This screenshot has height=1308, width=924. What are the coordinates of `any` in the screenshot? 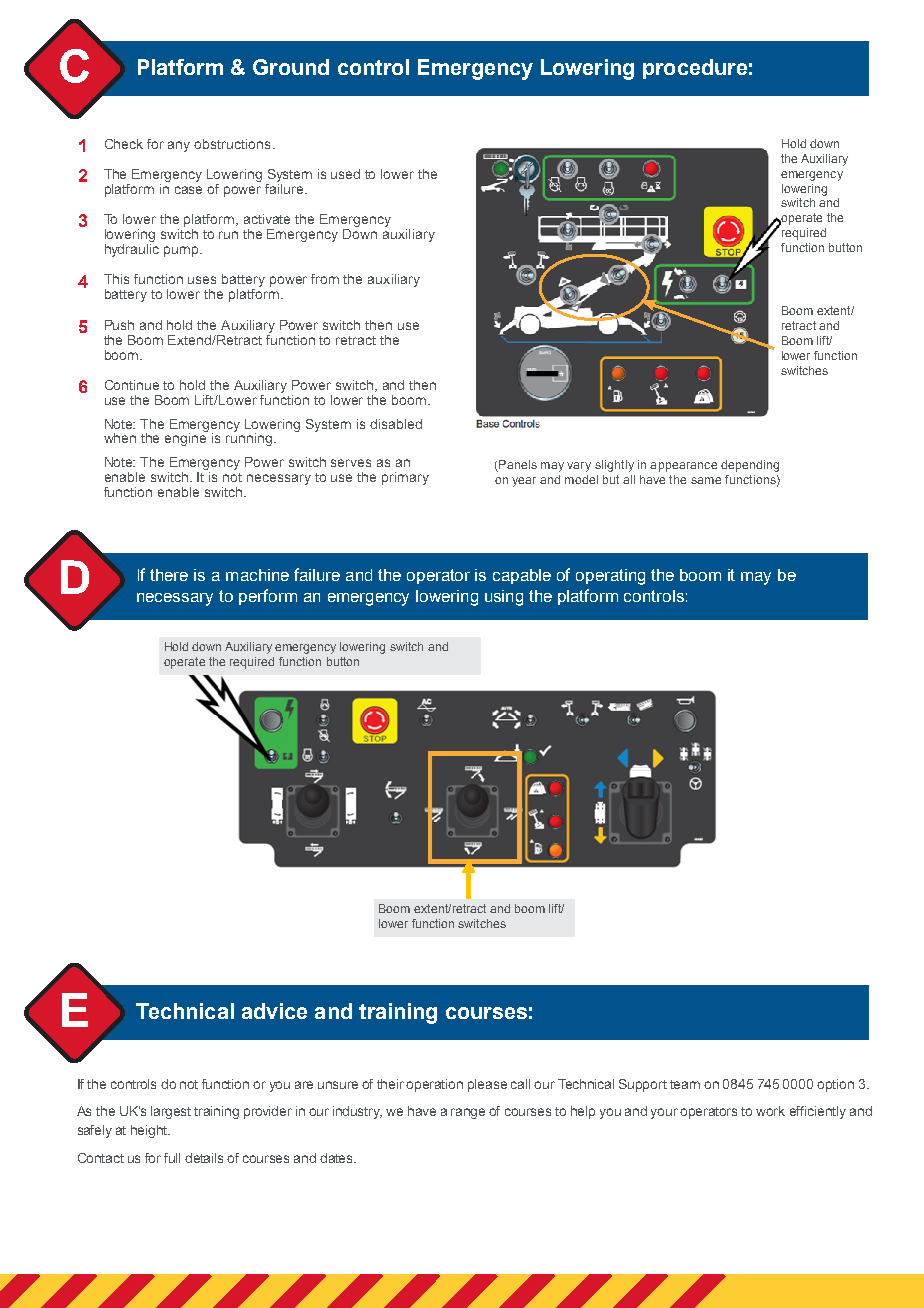 It's located at (179, 146).
